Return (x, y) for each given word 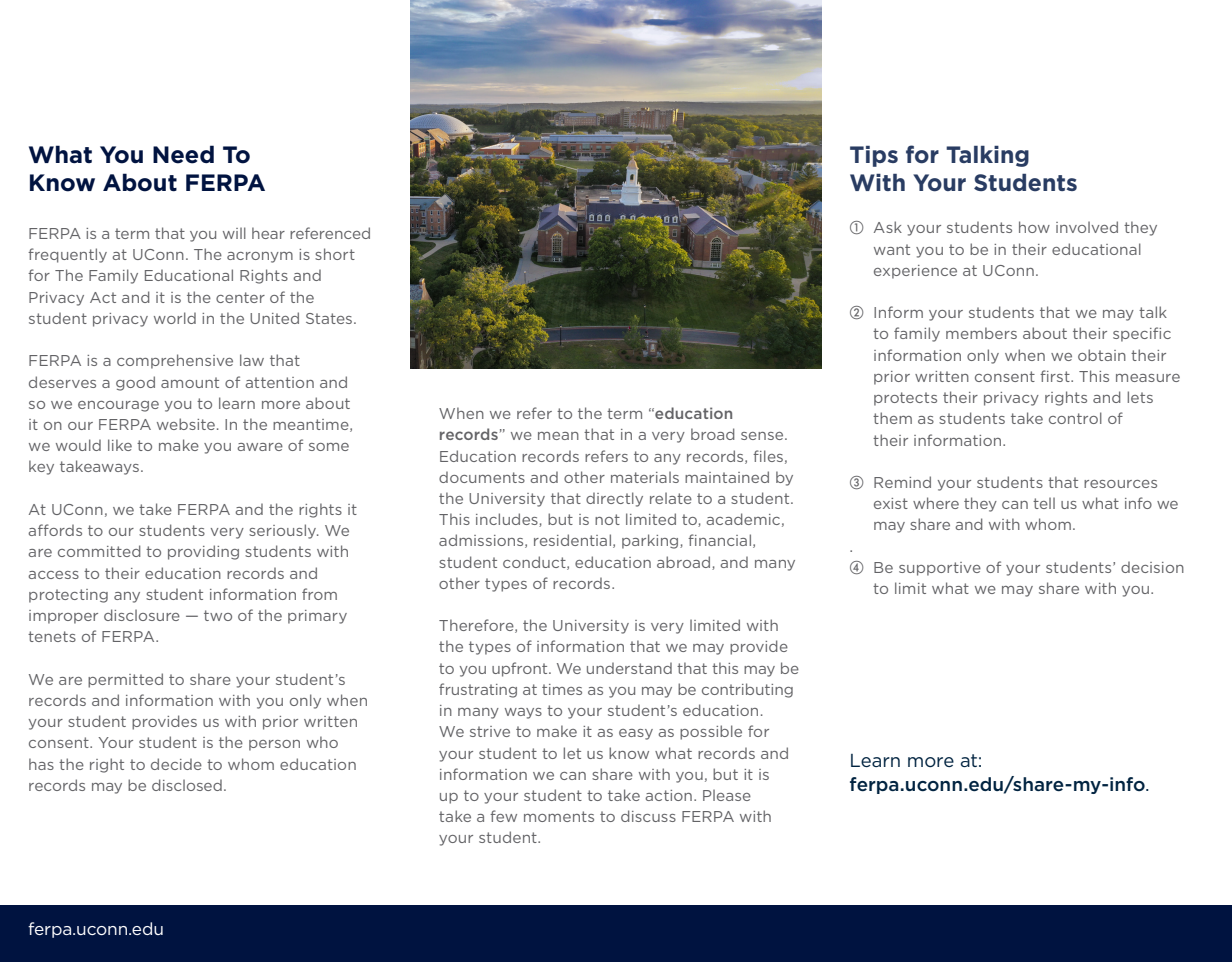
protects (905, 399)
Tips (874, 156)
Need (183, 154)
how (1034, 227)
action (668, 795)
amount (190, 382)
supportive (940, 569)
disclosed (187, 785)
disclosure (142, 615)
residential (572, 540)
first (1056, 376)
